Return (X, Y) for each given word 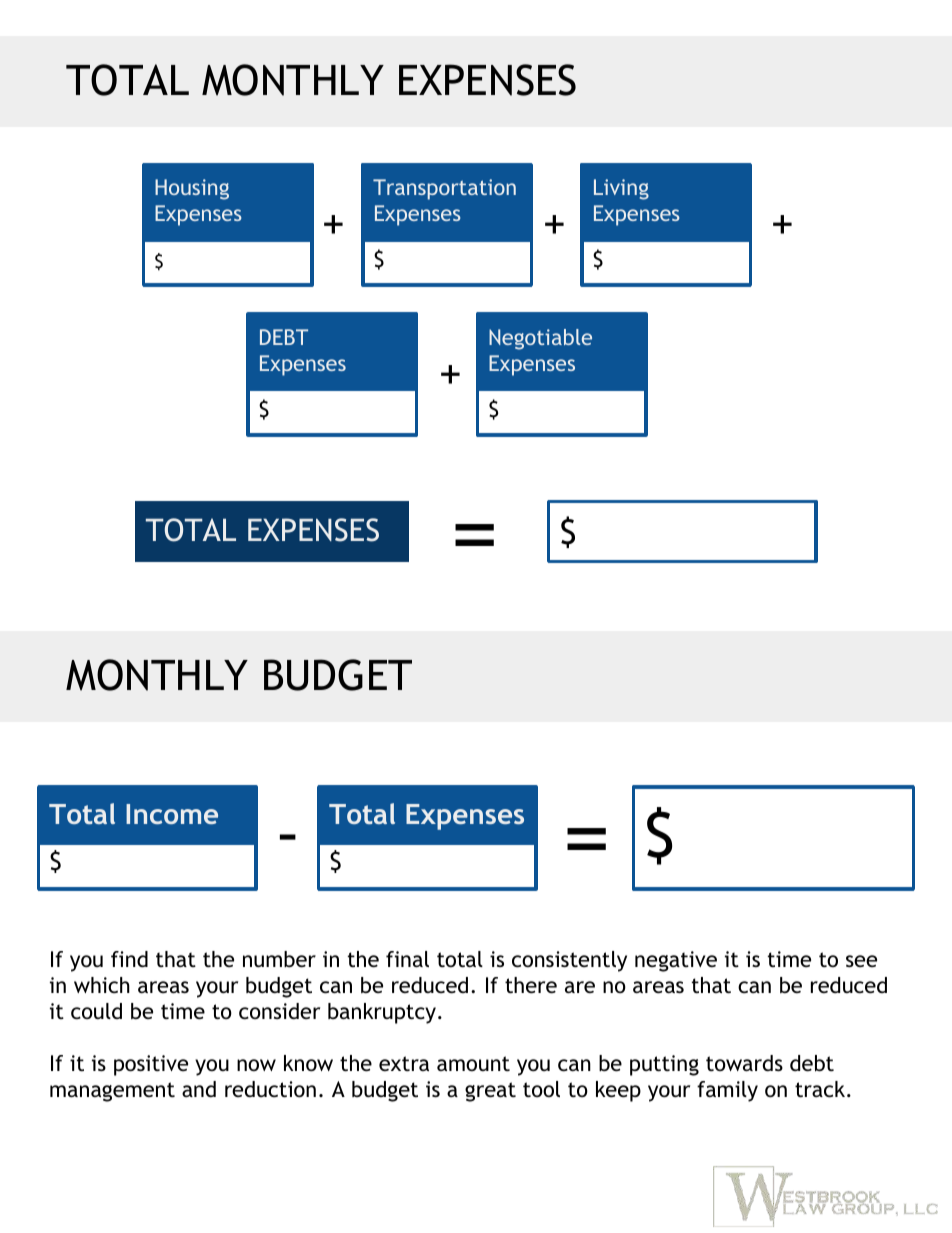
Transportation (444, 189)
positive (151, 1065)
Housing (192, 189)
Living (621, 189)
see (861, 961)
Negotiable (540, 339)
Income (172, 814)
